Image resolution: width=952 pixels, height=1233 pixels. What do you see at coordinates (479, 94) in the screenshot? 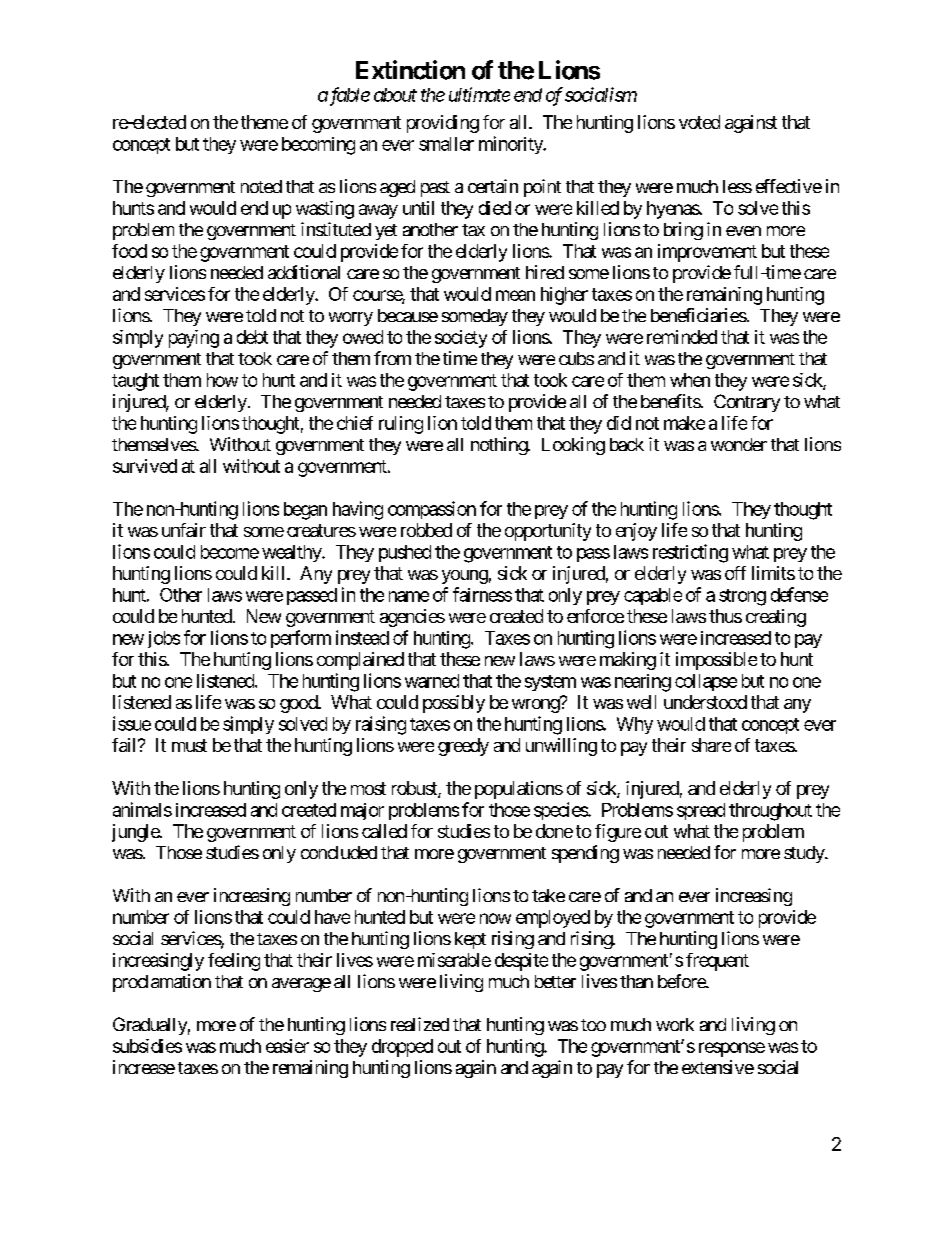
I see `ultimate` at bounding box center [479, 94].
